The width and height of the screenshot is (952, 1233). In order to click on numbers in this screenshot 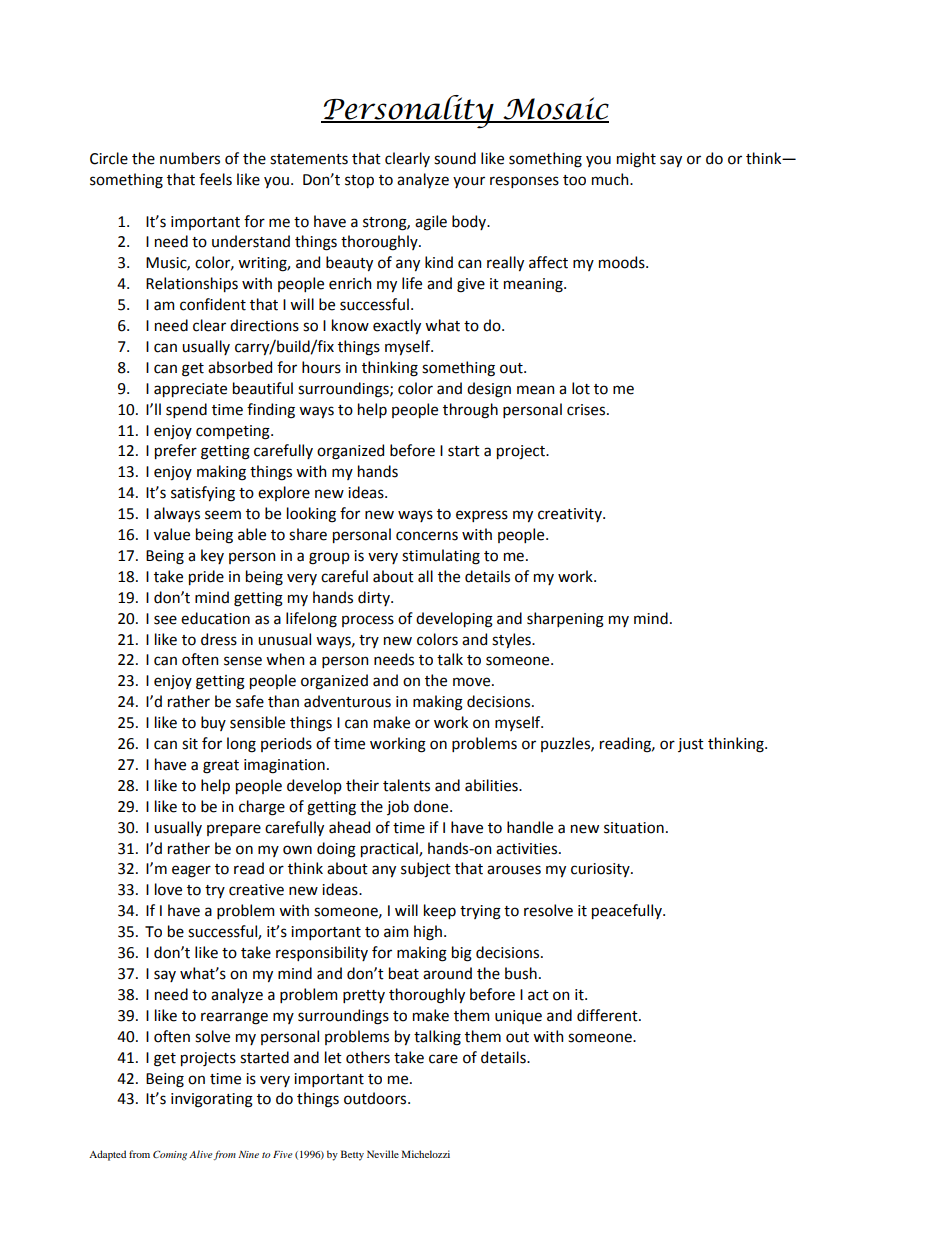, I will do `click(190, 158)`.
